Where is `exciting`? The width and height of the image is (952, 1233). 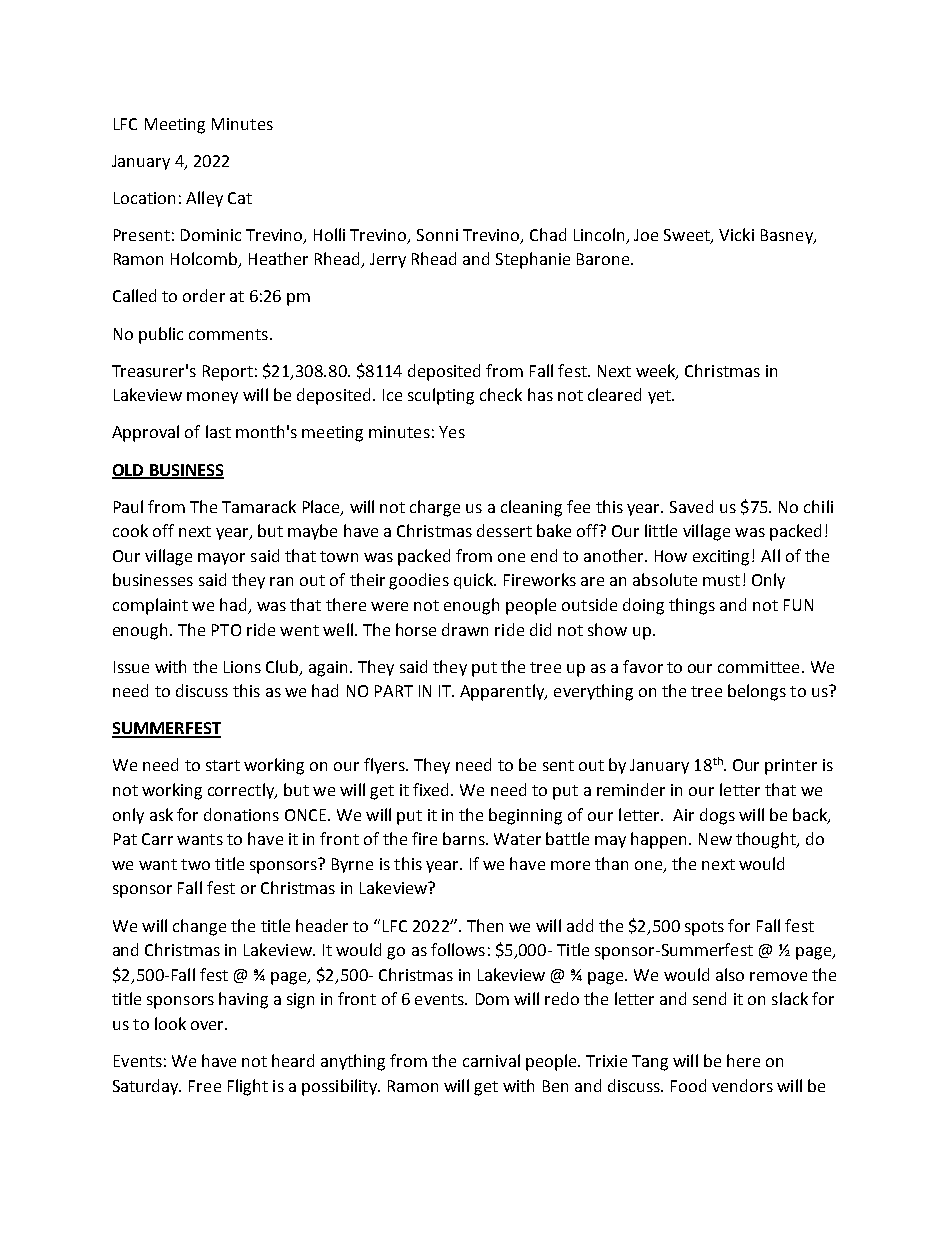 exciting is located at coordinates (721, 558).
